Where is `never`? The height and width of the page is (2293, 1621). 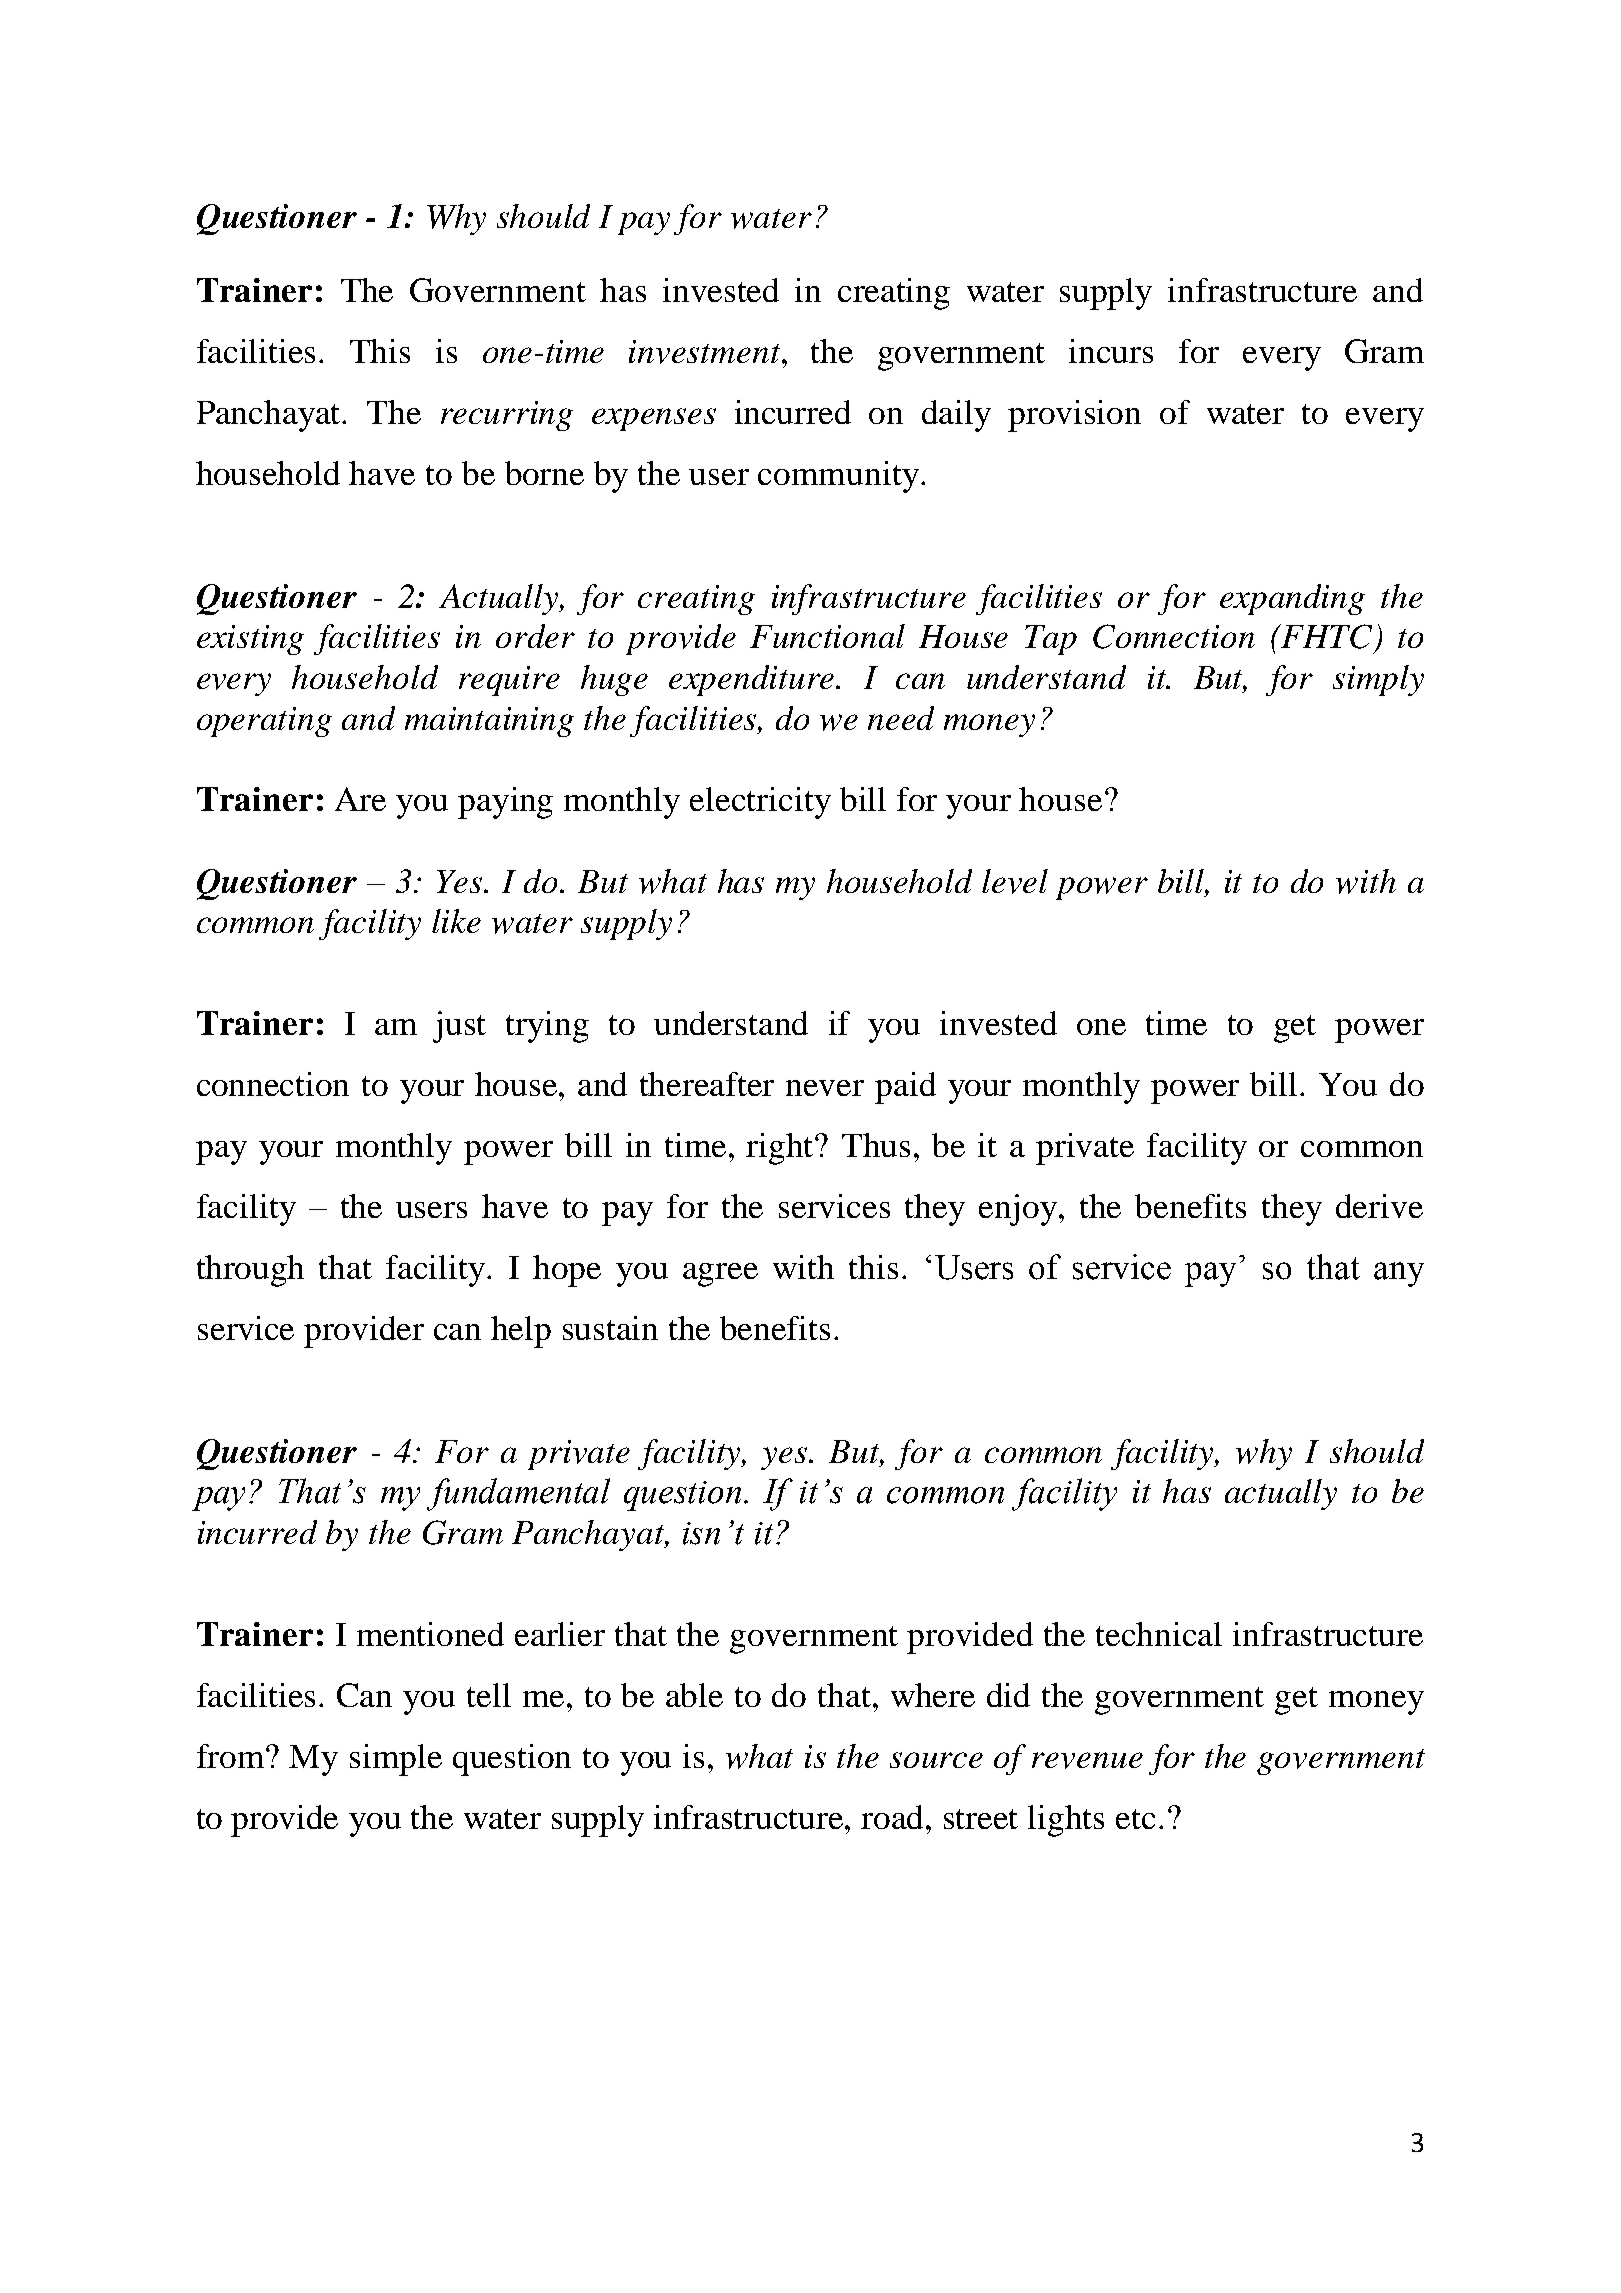 never is located at coordinates (825, 1088).
